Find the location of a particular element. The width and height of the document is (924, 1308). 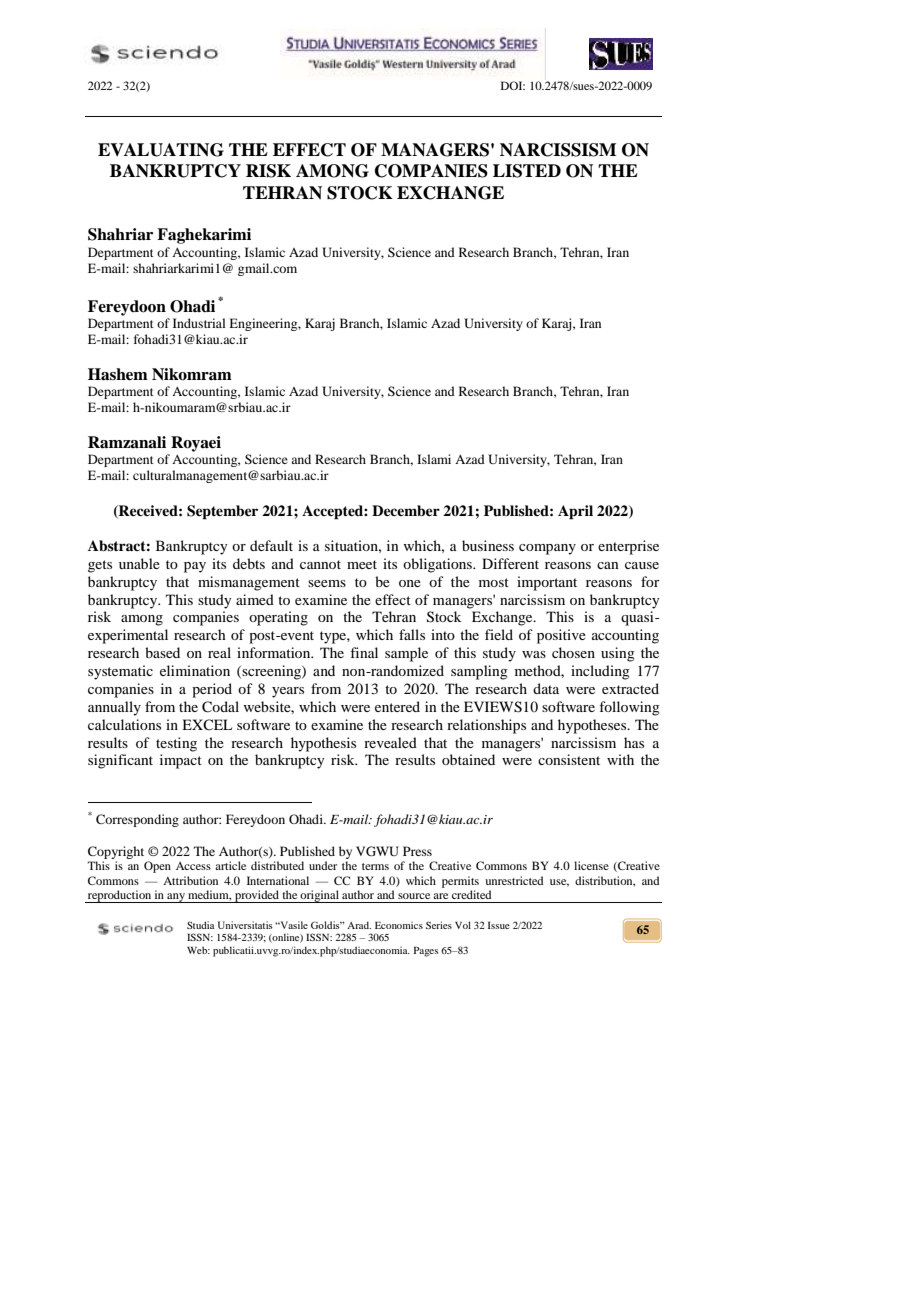

Industrial is located at coordinates (199, 323).
